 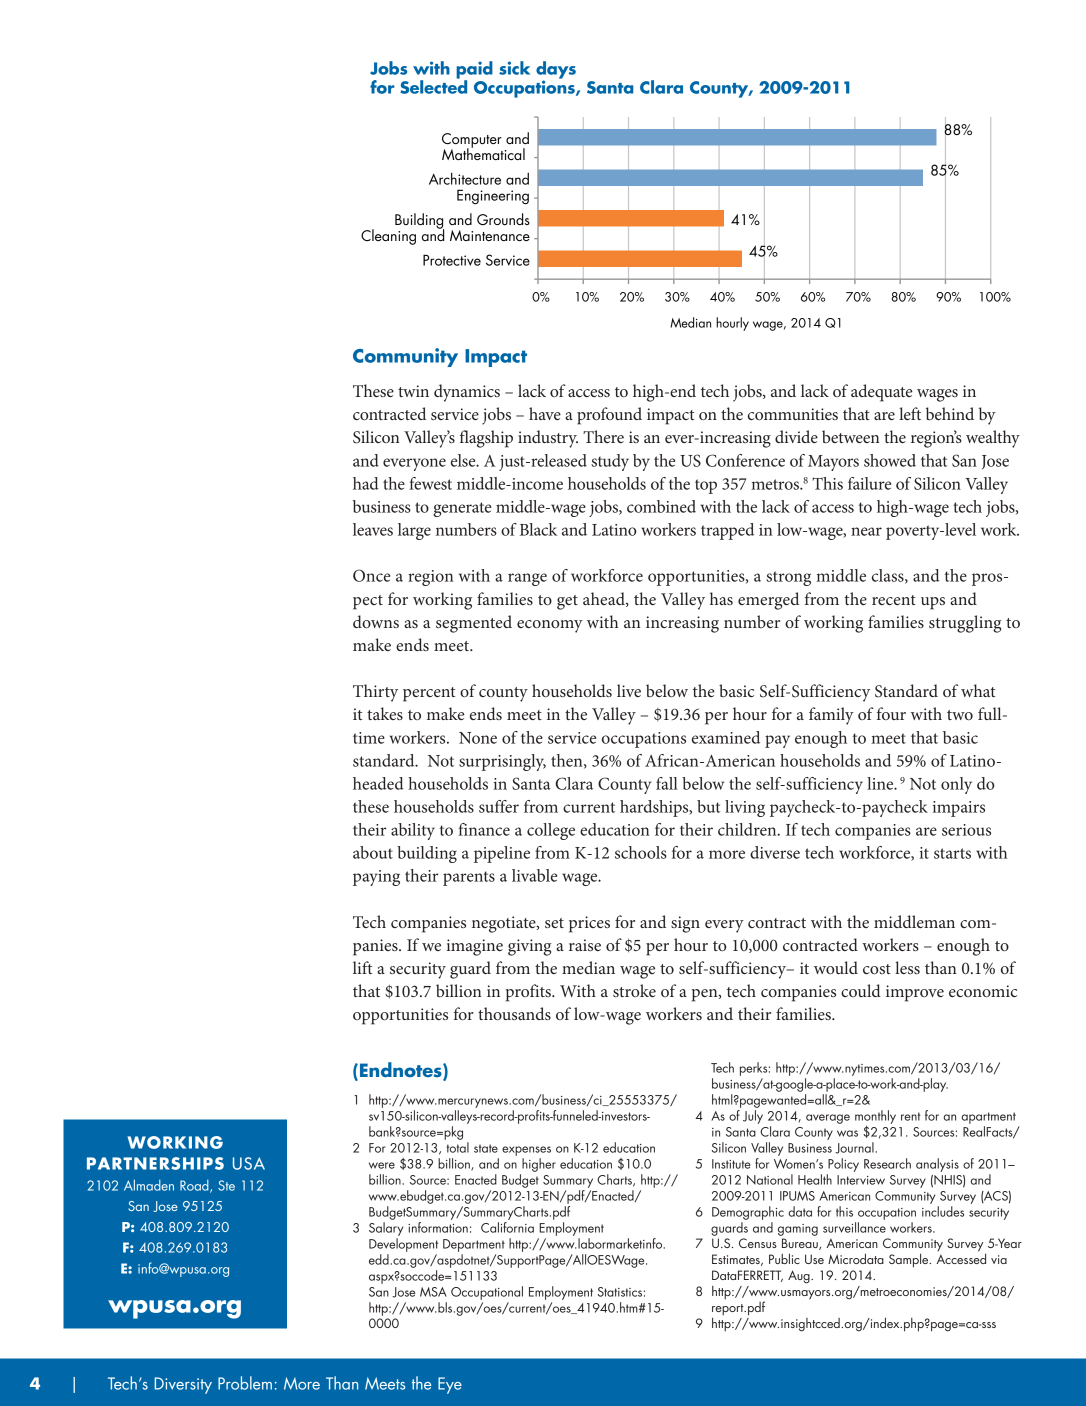 What do you see at coordinates (629, 690) in the document?
I see `live` at bounding box center [629, 690].
